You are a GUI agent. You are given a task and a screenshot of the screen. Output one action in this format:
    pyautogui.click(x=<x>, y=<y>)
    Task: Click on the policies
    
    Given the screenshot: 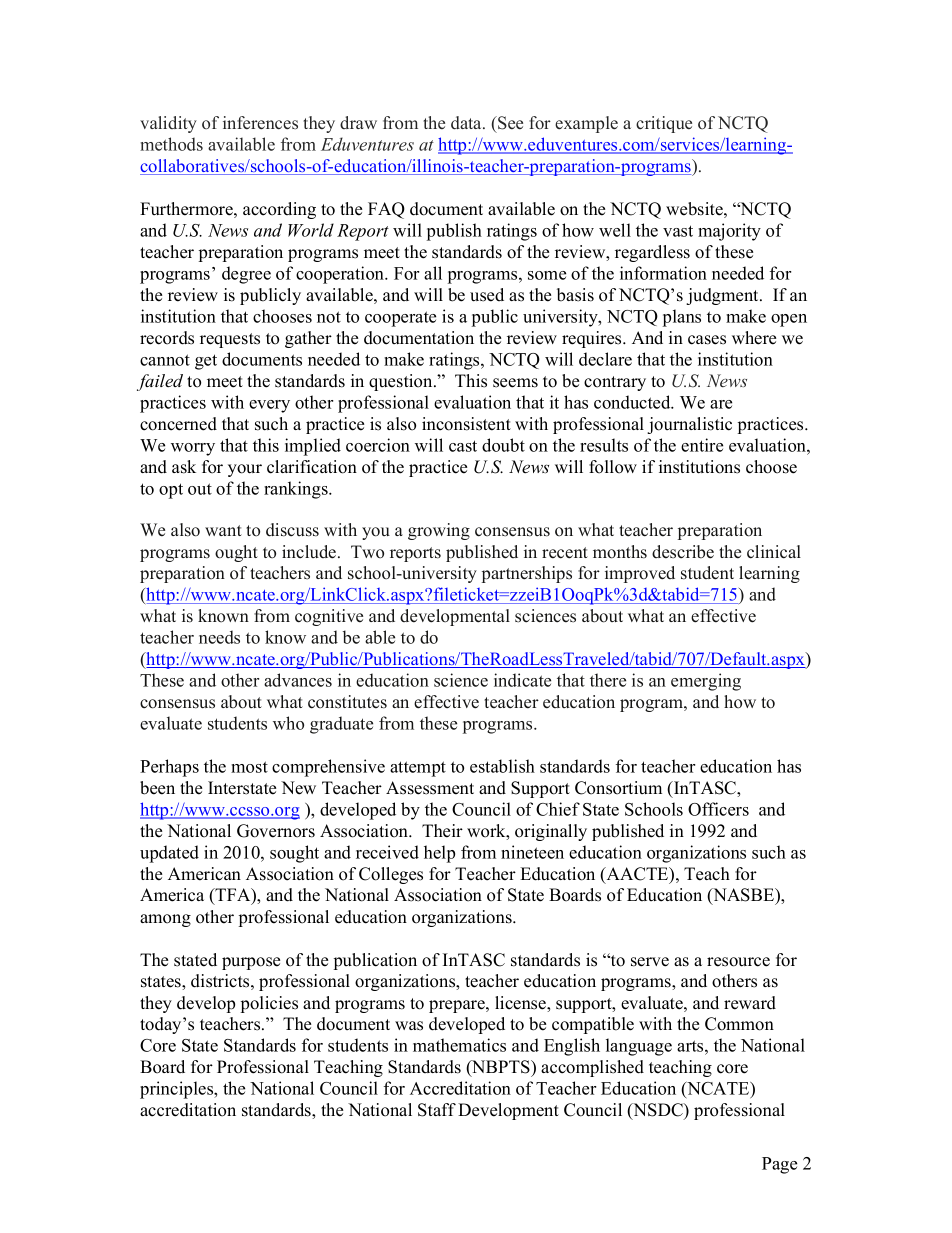 What is the action you would take?
    pyautogui.click(x=269, y=1004)
